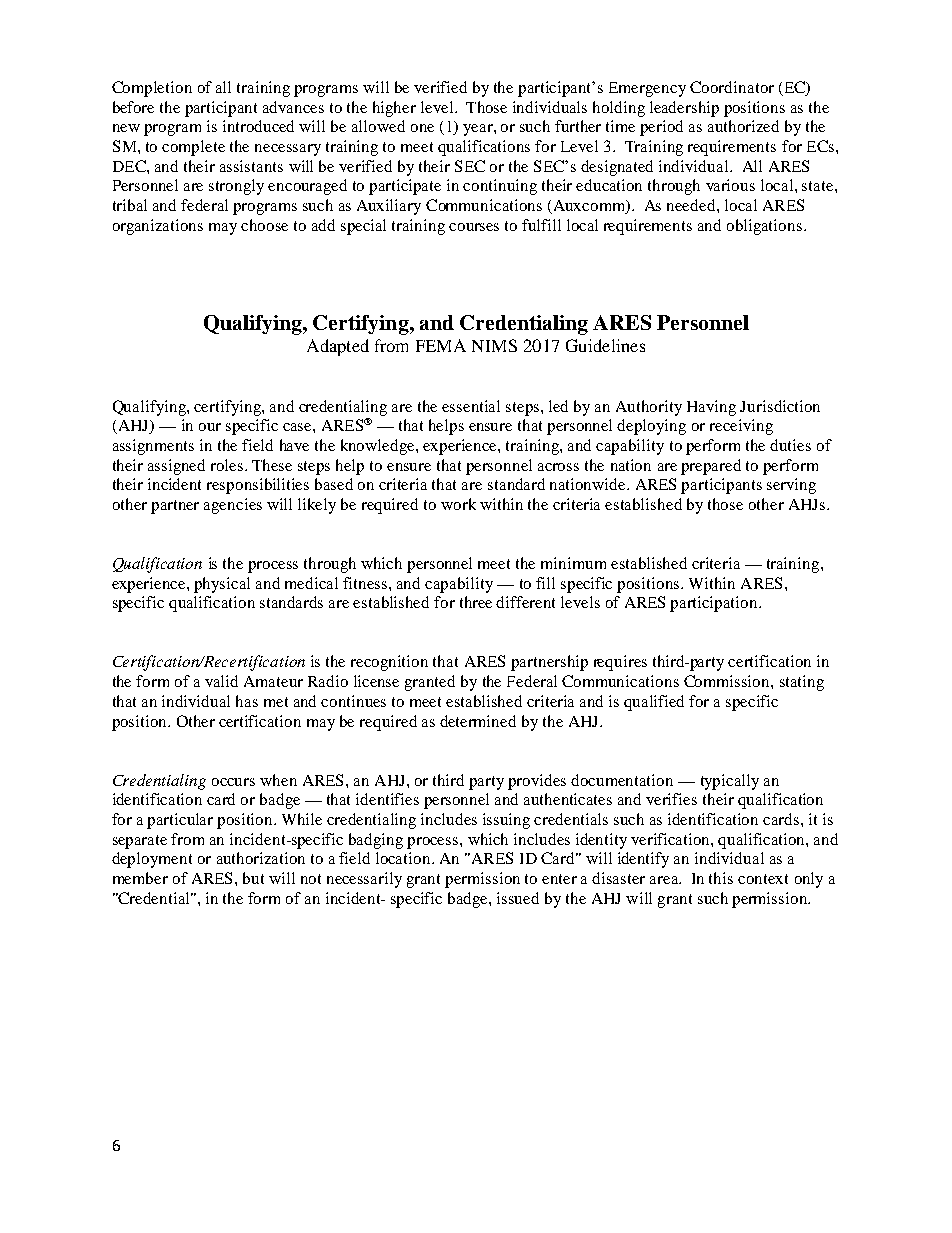 This image has width=952, height=1233. What do you see at coordinates (741, 427) in the image?
I see `receiving` at bounding box center [741, 427].
